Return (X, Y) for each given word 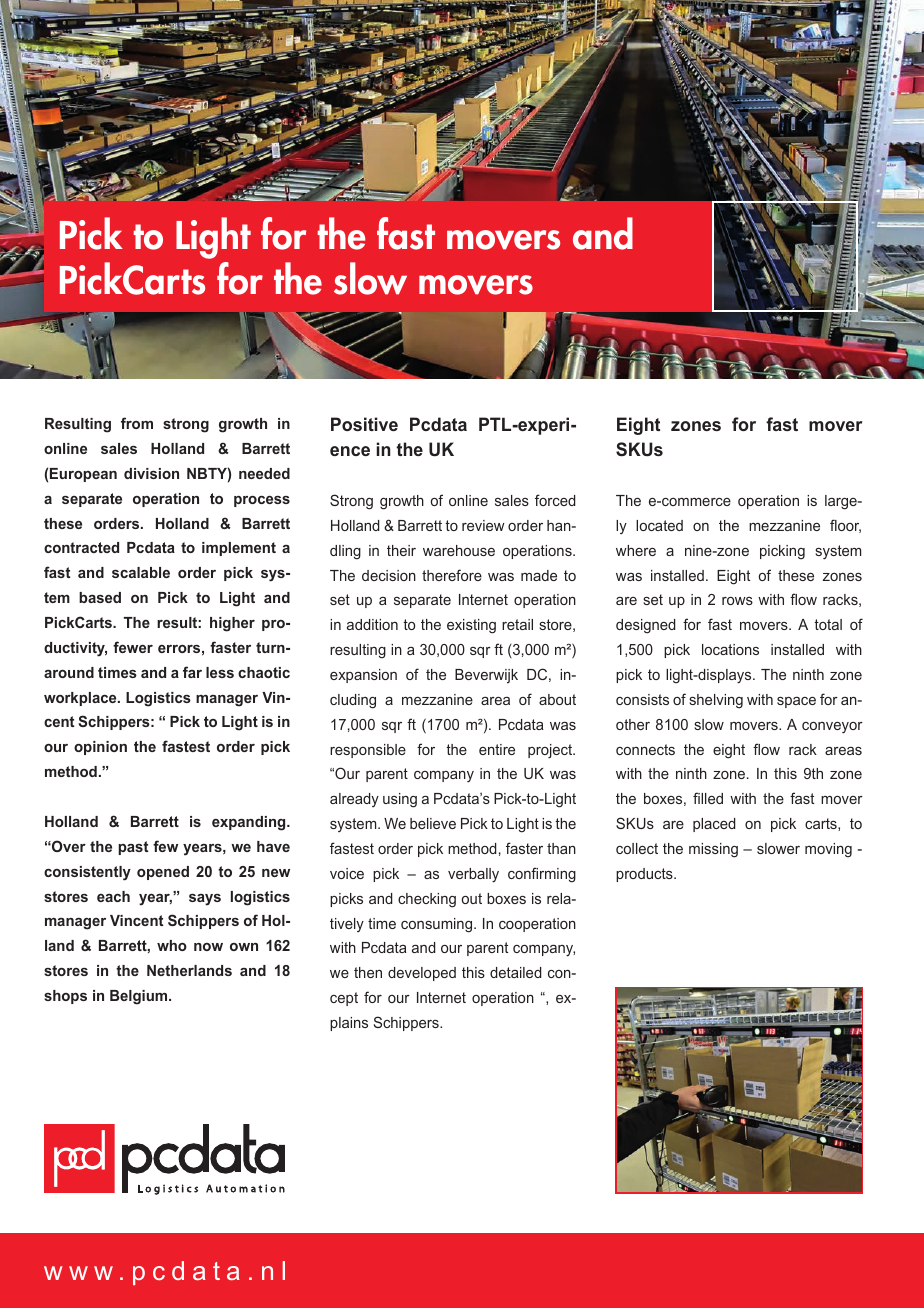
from (137, 423)
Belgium (140, 997)
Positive (364, 424)
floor (845, 526)
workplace (81, 699)
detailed (516, 972)
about (557, 699)
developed (422, 974)
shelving (716, 701)
